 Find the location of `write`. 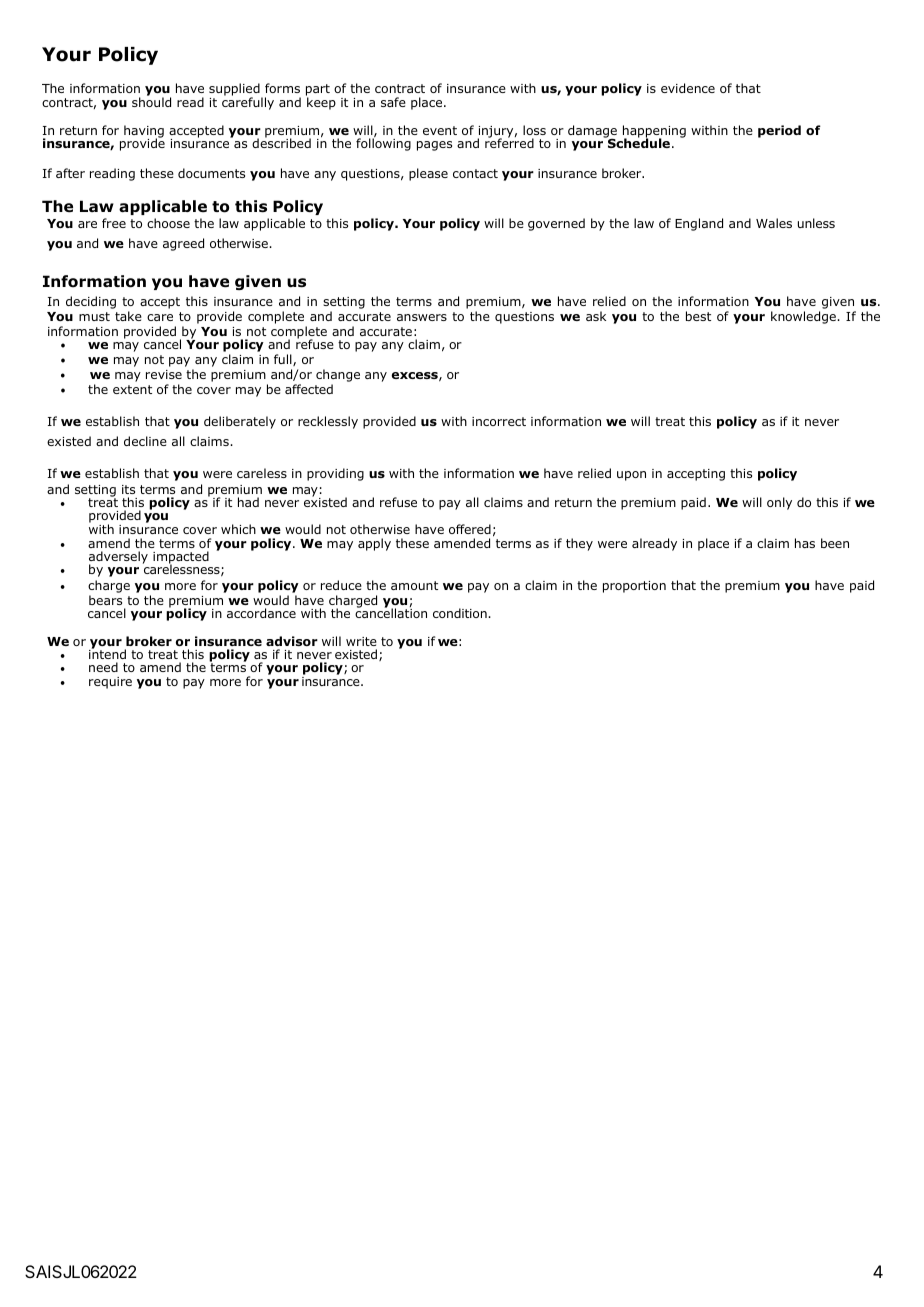

write is located at coordinates (361, 641).
